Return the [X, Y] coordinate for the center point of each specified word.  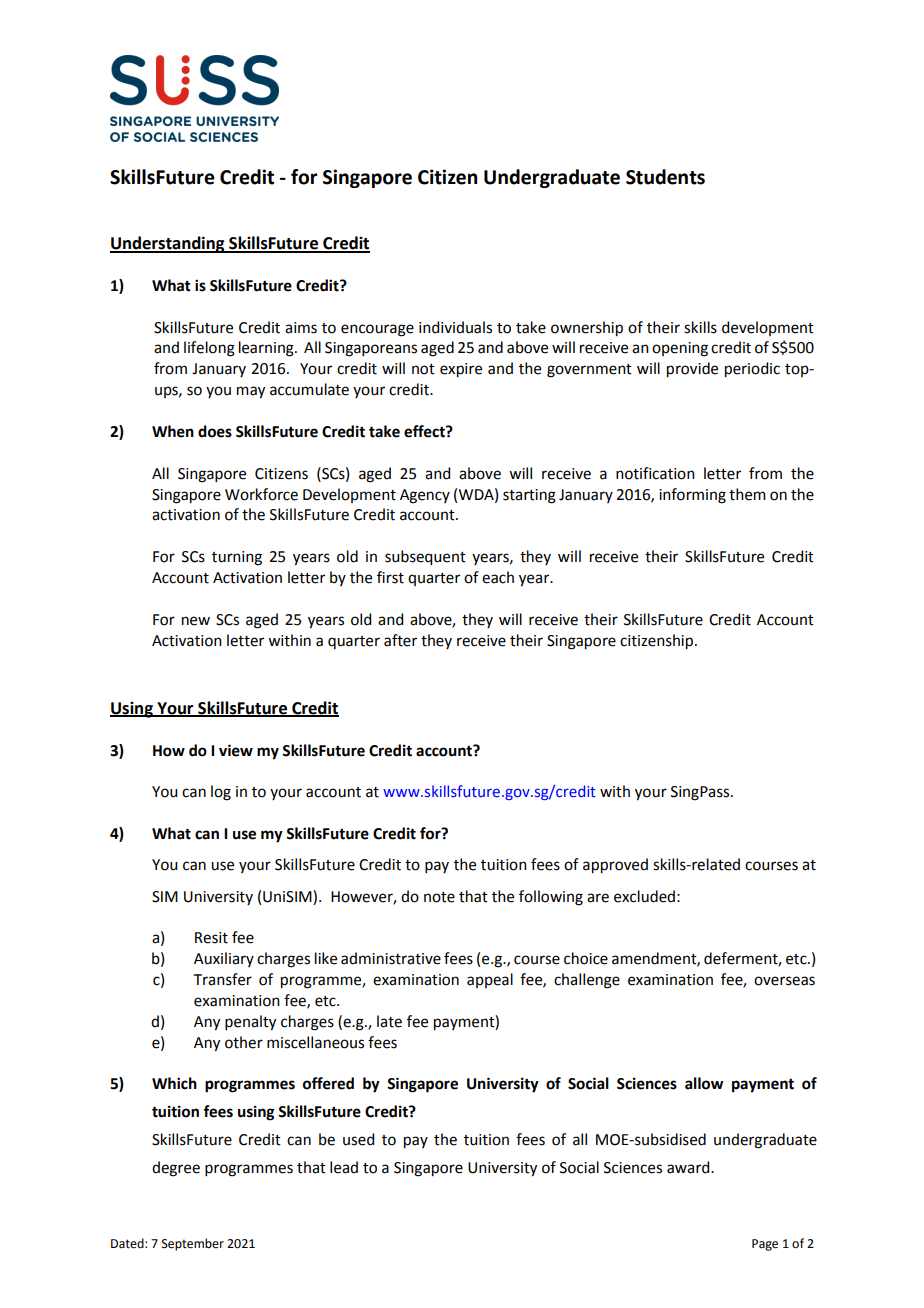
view [236, 750]
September [193, 1244]
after [400, 640]
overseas [784, 981]
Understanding [168, 244]
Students [665, 177]
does [215, 431]
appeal [490, 980]
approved [615, 866]
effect [425, 431]
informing [692, 496]
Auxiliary [224, 959]
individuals [455, 327]
